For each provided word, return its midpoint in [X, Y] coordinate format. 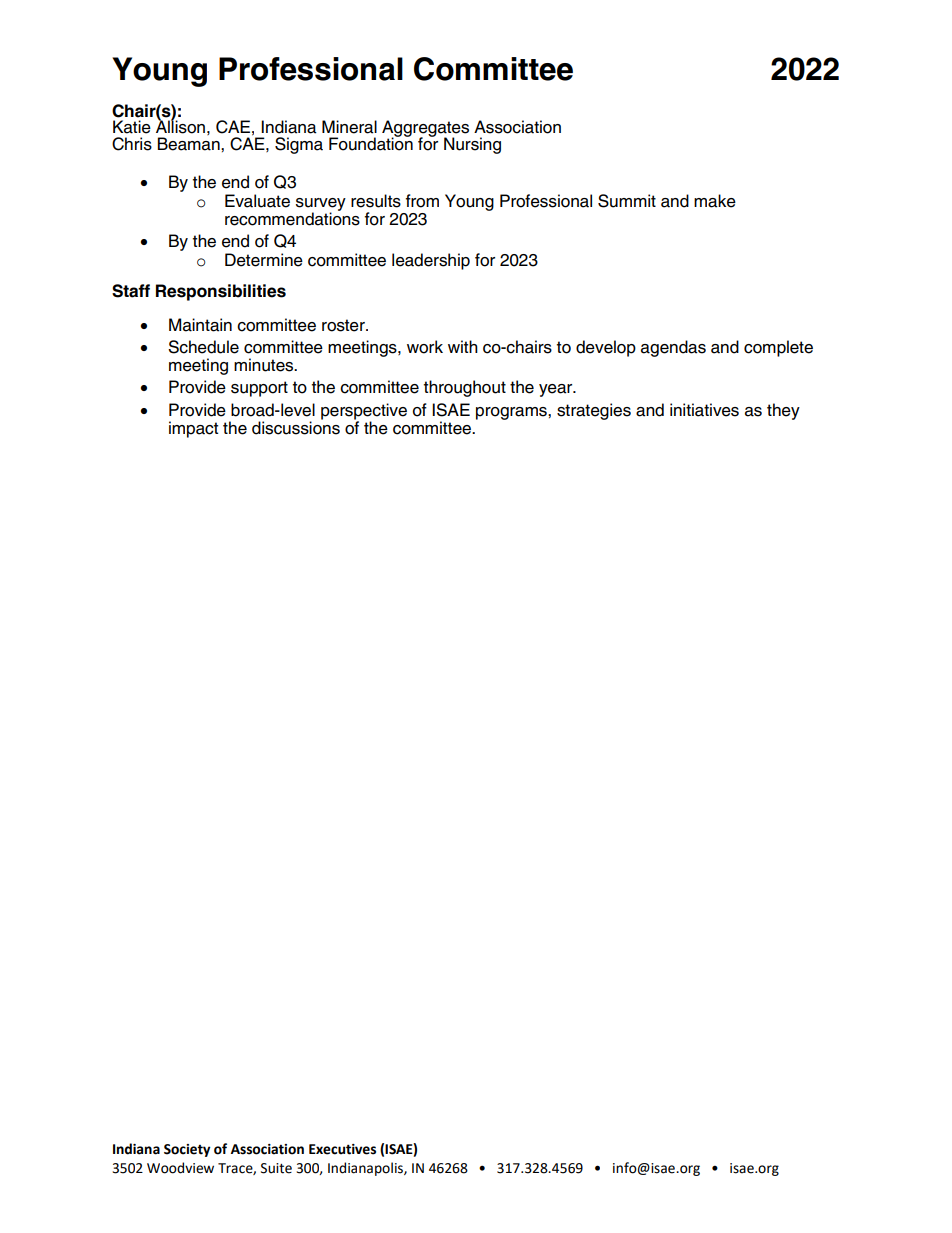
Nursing [472, 145]
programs [512, 413]
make [715, 201]
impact [193, 429]
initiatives [704, 410]
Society [187, 1150]
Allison [180, 126]
